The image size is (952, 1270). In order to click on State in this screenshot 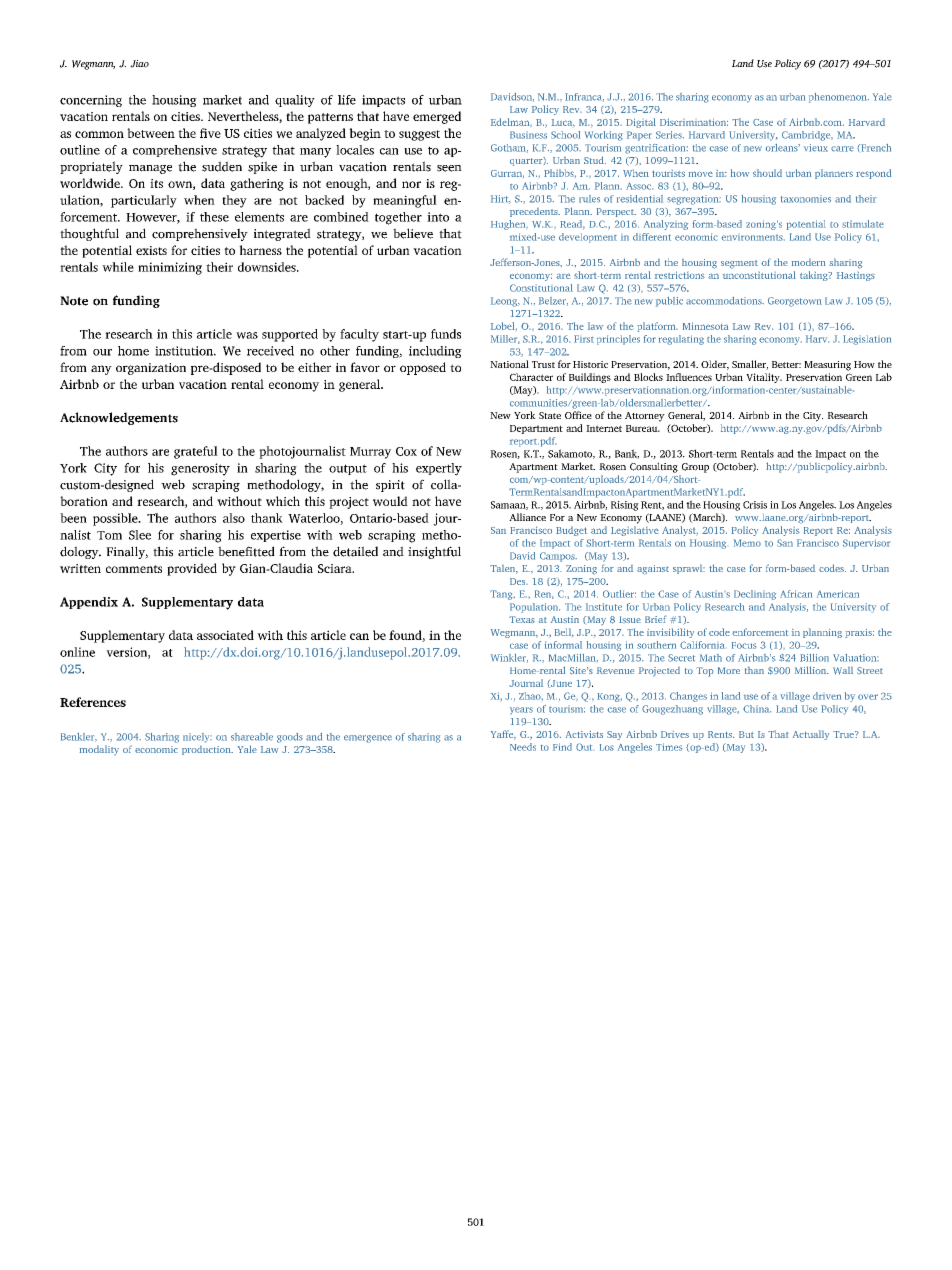, I will do `click(550, 415)`.
